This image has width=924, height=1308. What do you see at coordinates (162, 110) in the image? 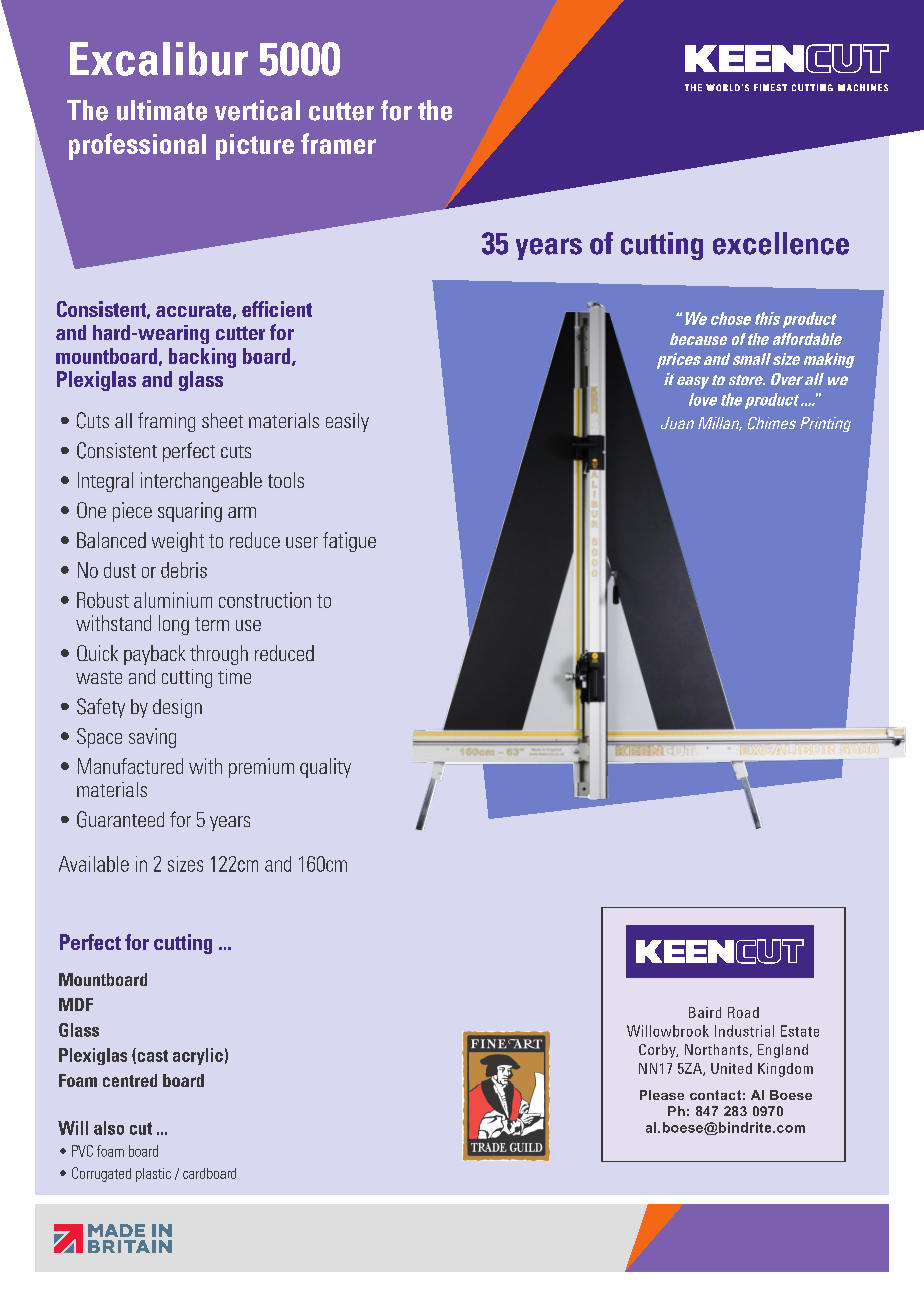
I see `ultimate` at bounding box center [162, 110].
